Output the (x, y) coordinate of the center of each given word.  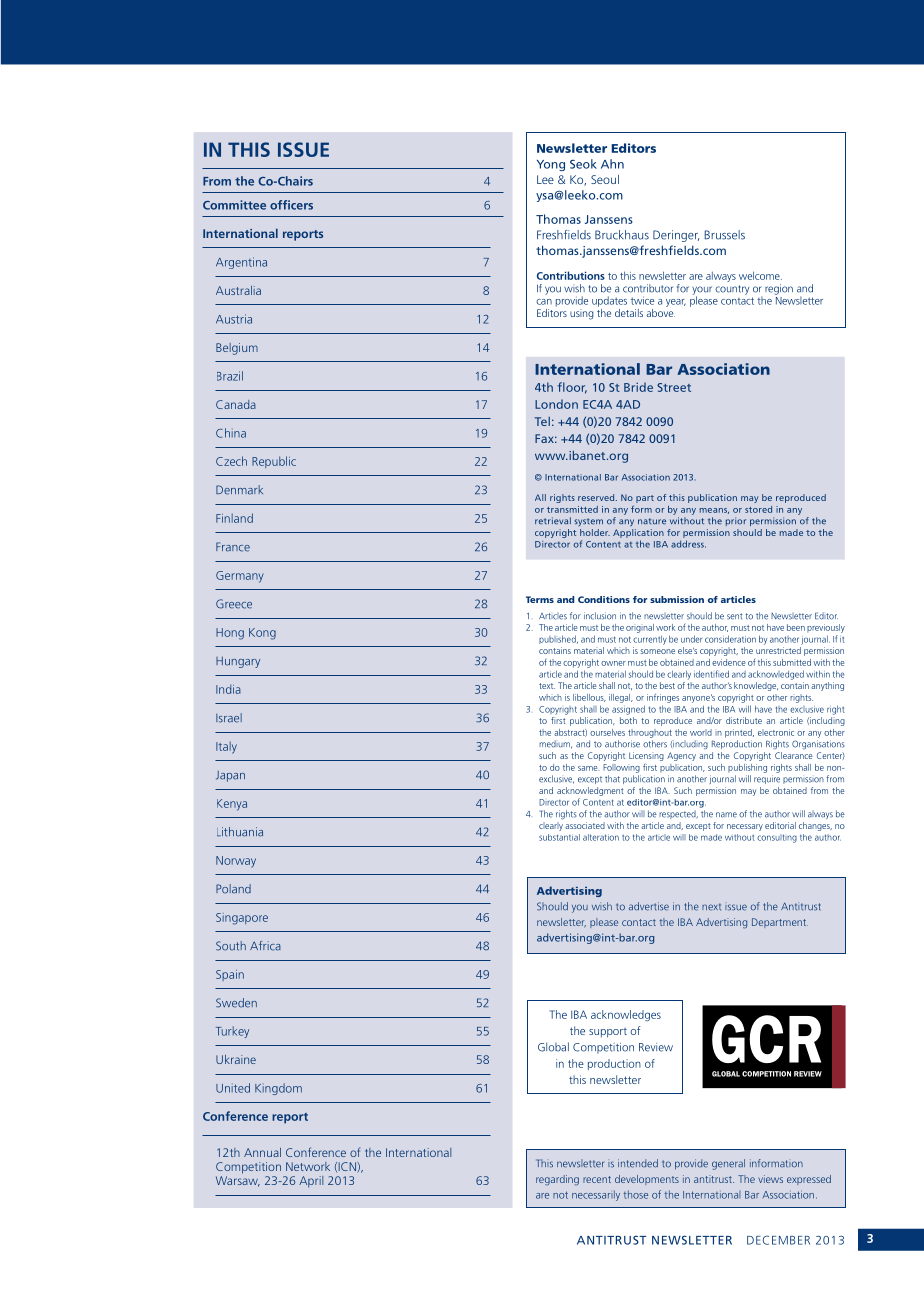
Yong (551, 165)
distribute (744, 720)
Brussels (724, 235)
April (311, 1182)
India (228, 689)
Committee (234, 205)
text (547, 686)
